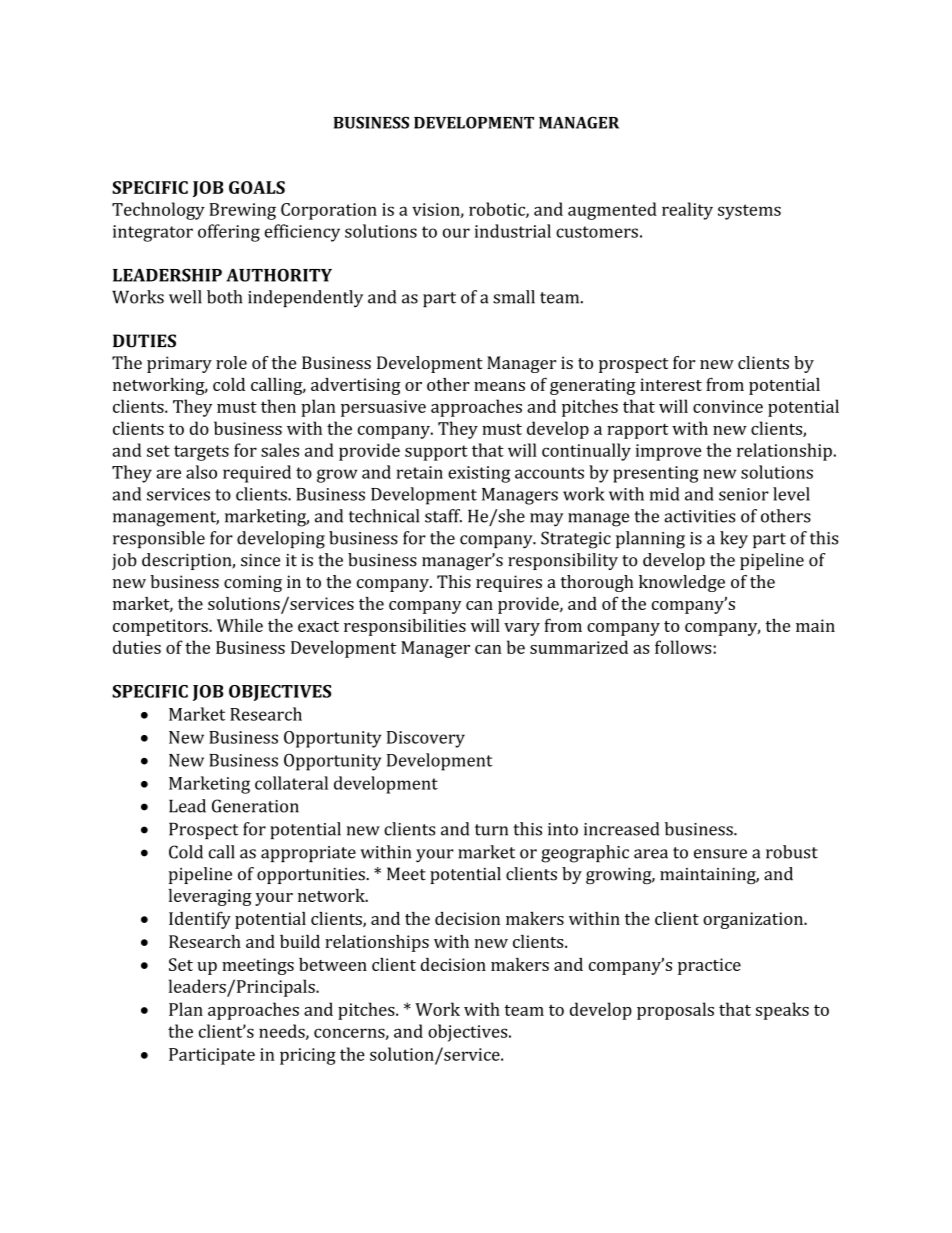 The width and height of the screenshot is (952, 1233). What do you see at coordinates (684, 647) in the screenshot?
I see `follows` at bounding box center [684, 647].
